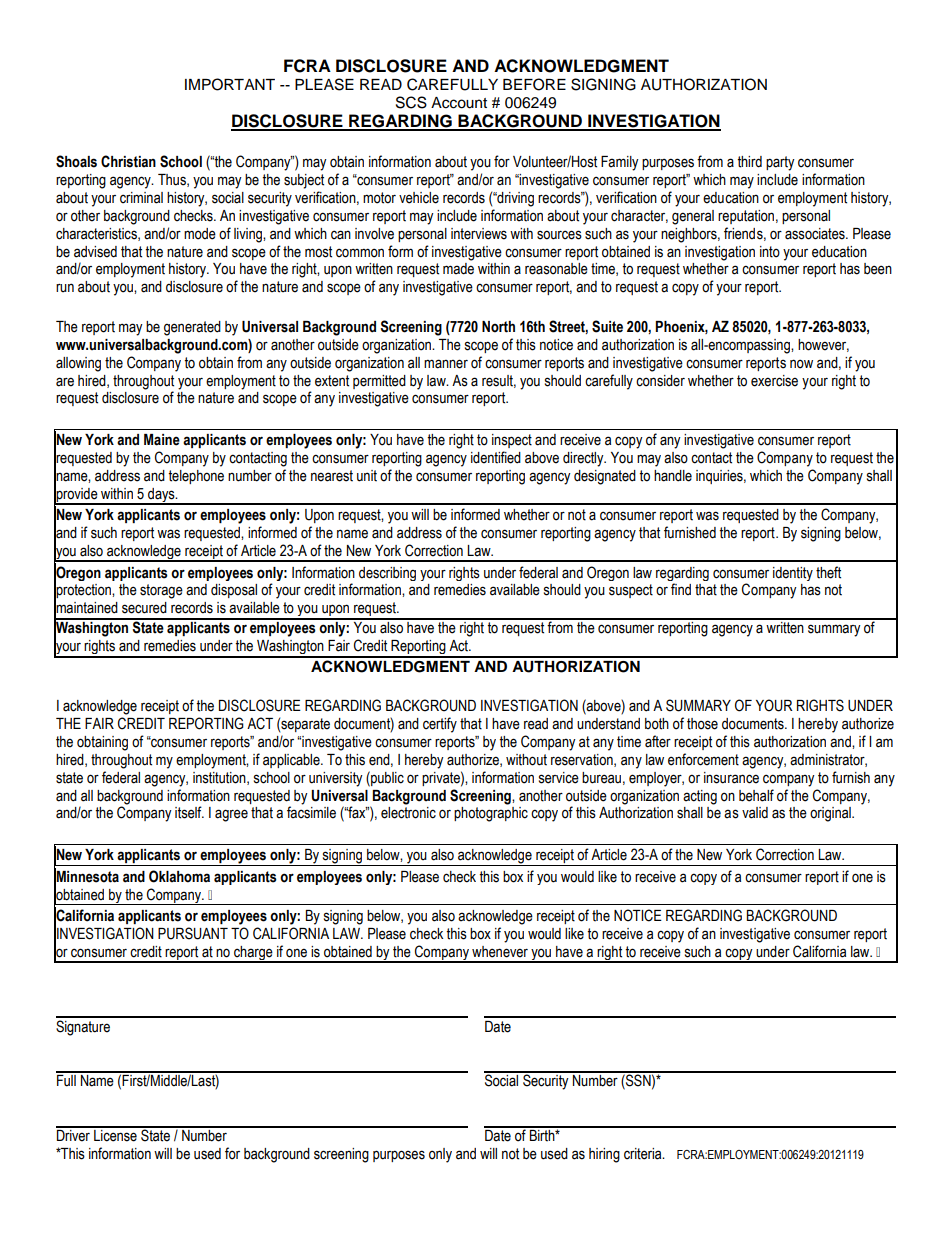 The height and width of the page is (1233, 952). I want to click on hiring, so click(604, 1155).
